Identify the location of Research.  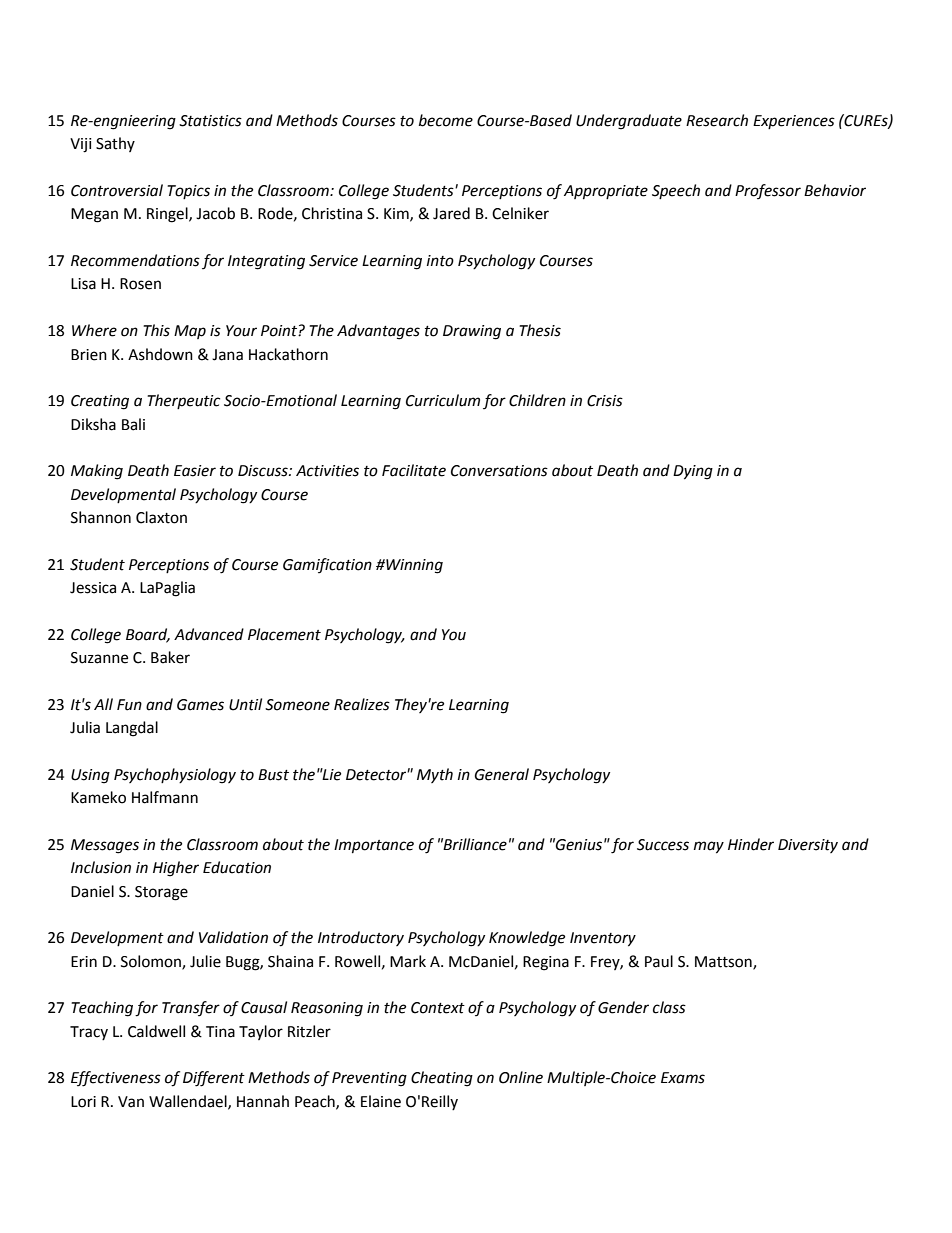
(717, 120).
